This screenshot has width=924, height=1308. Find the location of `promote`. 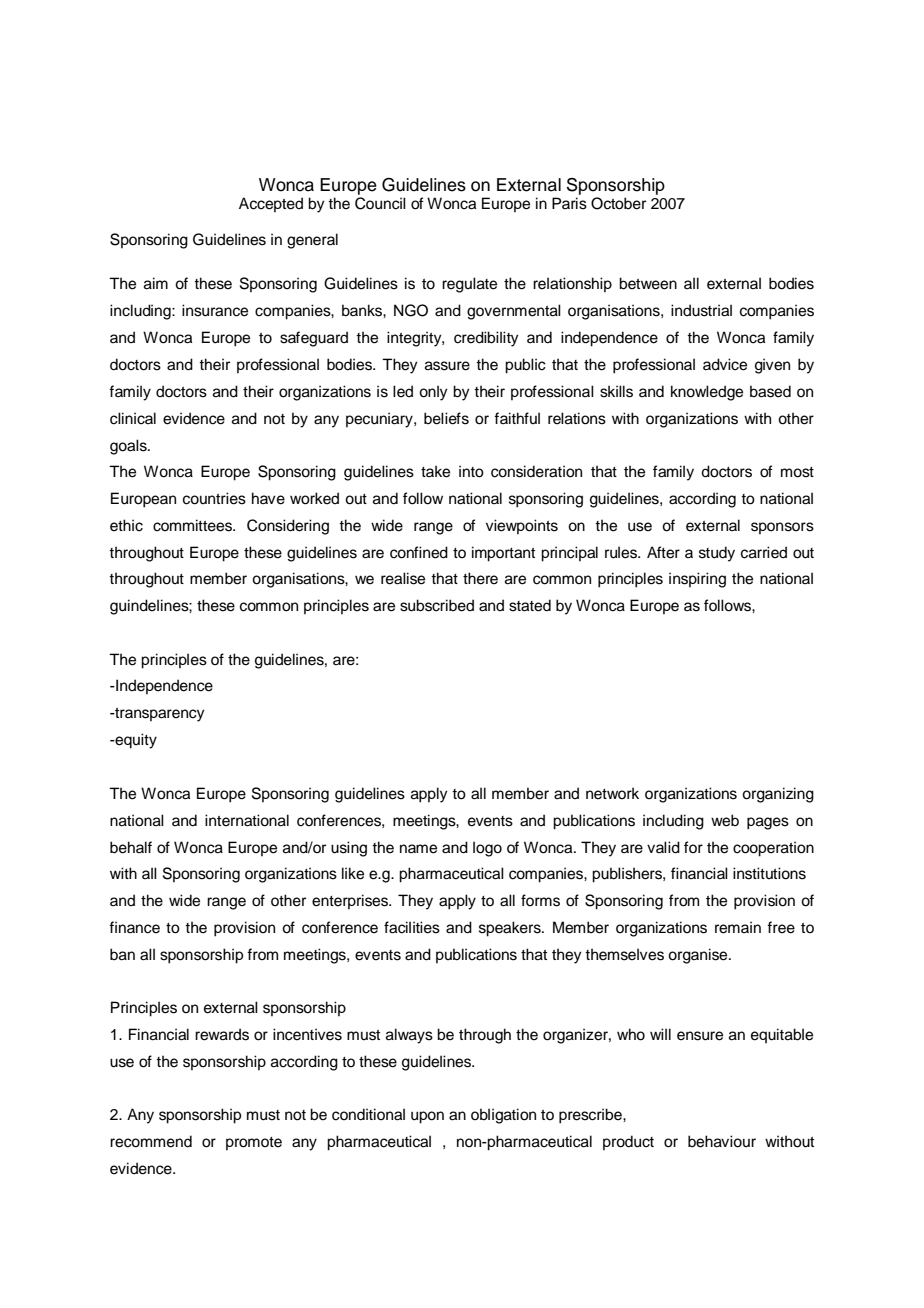

promote is located at coordinates (254, 1143).
